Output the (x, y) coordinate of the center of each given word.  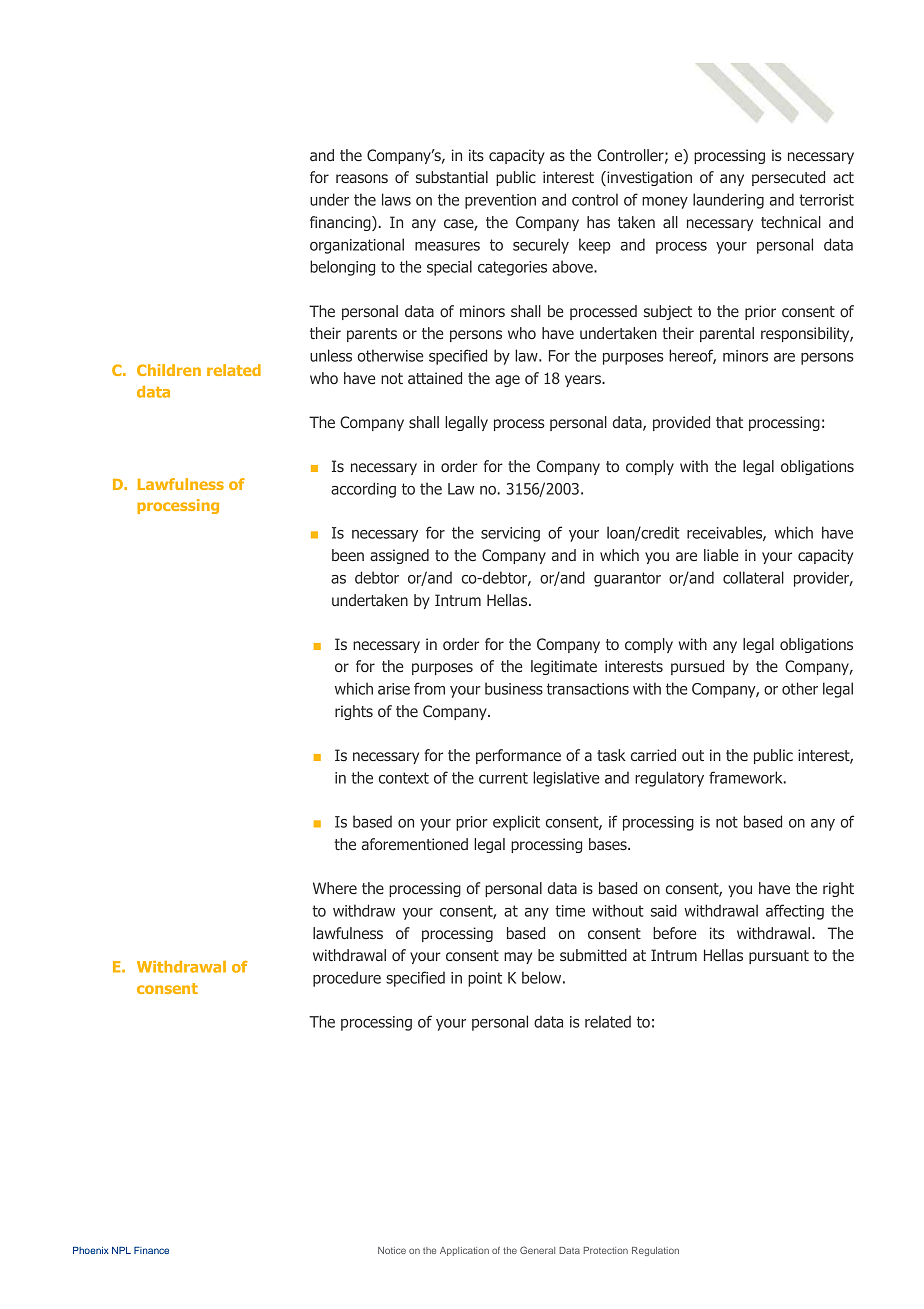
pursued (697, 667)
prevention (500, 201)
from (429, 688)
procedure (347, 979)
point (485, 979)
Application (464, 1251)
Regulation (655, 1251)
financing (341, 223)
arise (394, 689)
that (729, 422)
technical (791, 222)
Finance (151, 1250)
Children (169, 370)
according (363, 490)
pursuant (779, 957)
